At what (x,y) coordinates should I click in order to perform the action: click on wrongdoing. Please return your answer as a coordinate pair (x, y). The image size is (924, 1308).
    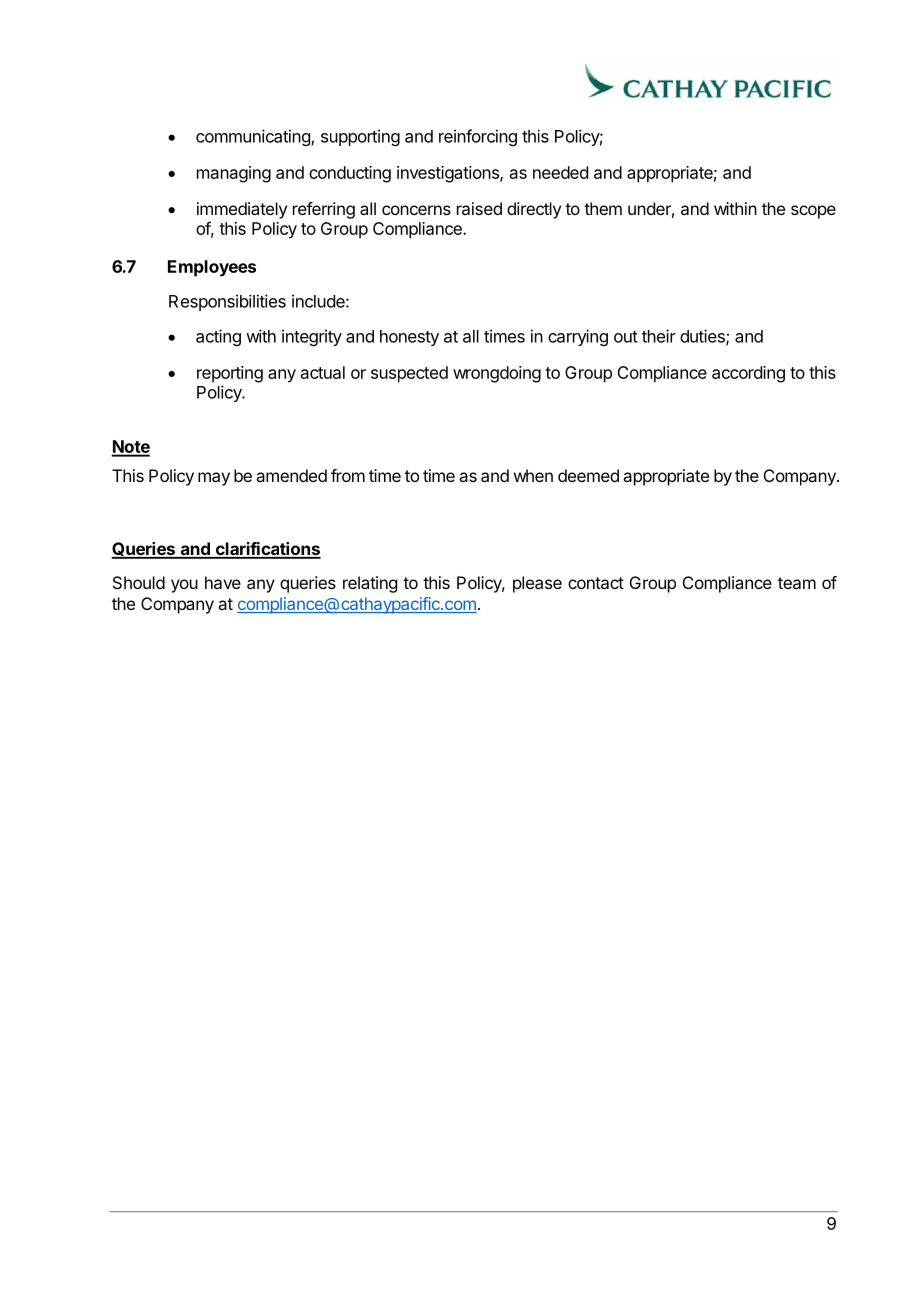
    Looking at the image, I should click on (497, 374).
